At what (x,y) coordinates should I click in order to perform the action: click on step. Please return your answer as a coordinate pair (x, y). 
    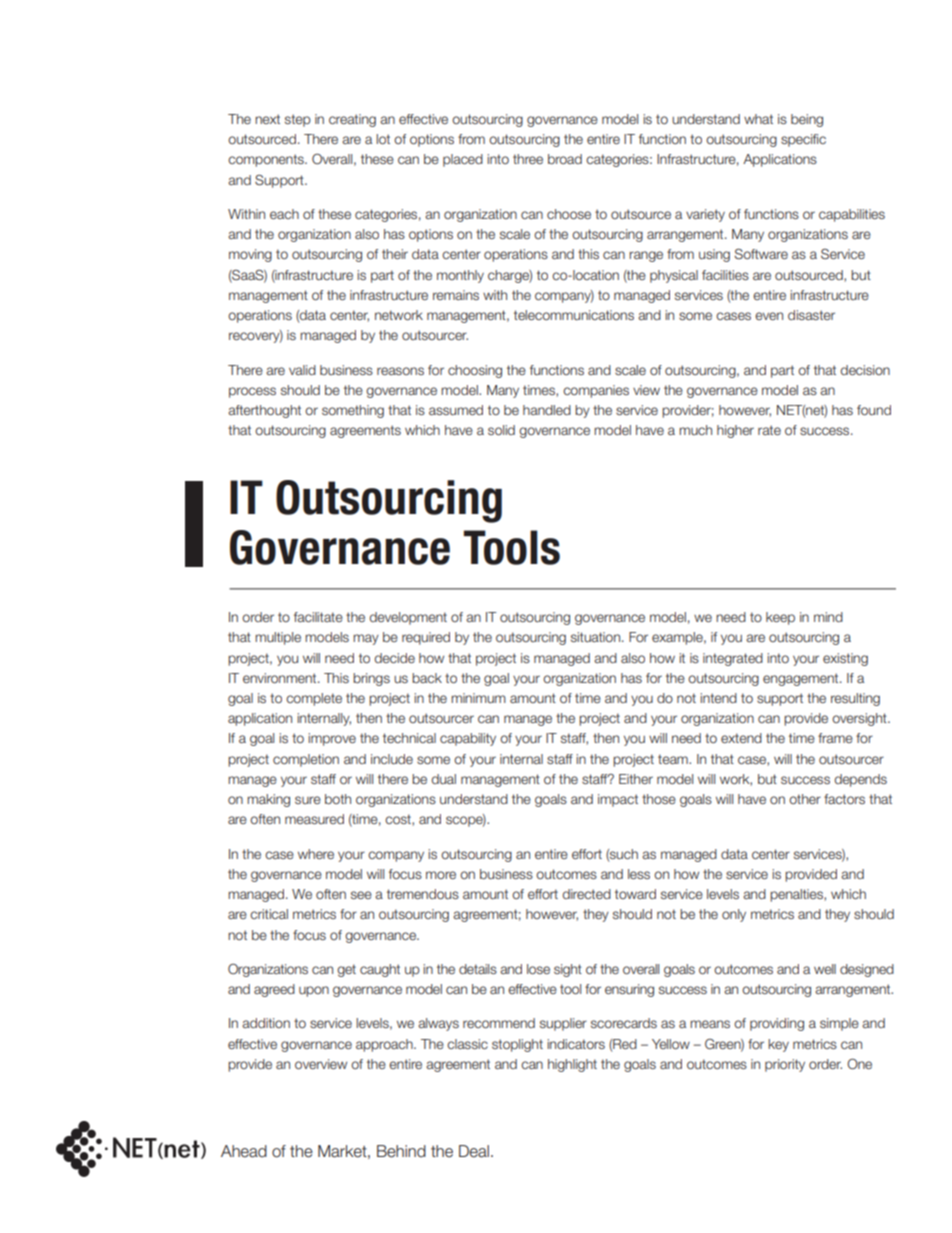
    Looking at the image, I should click on (298, 120).
